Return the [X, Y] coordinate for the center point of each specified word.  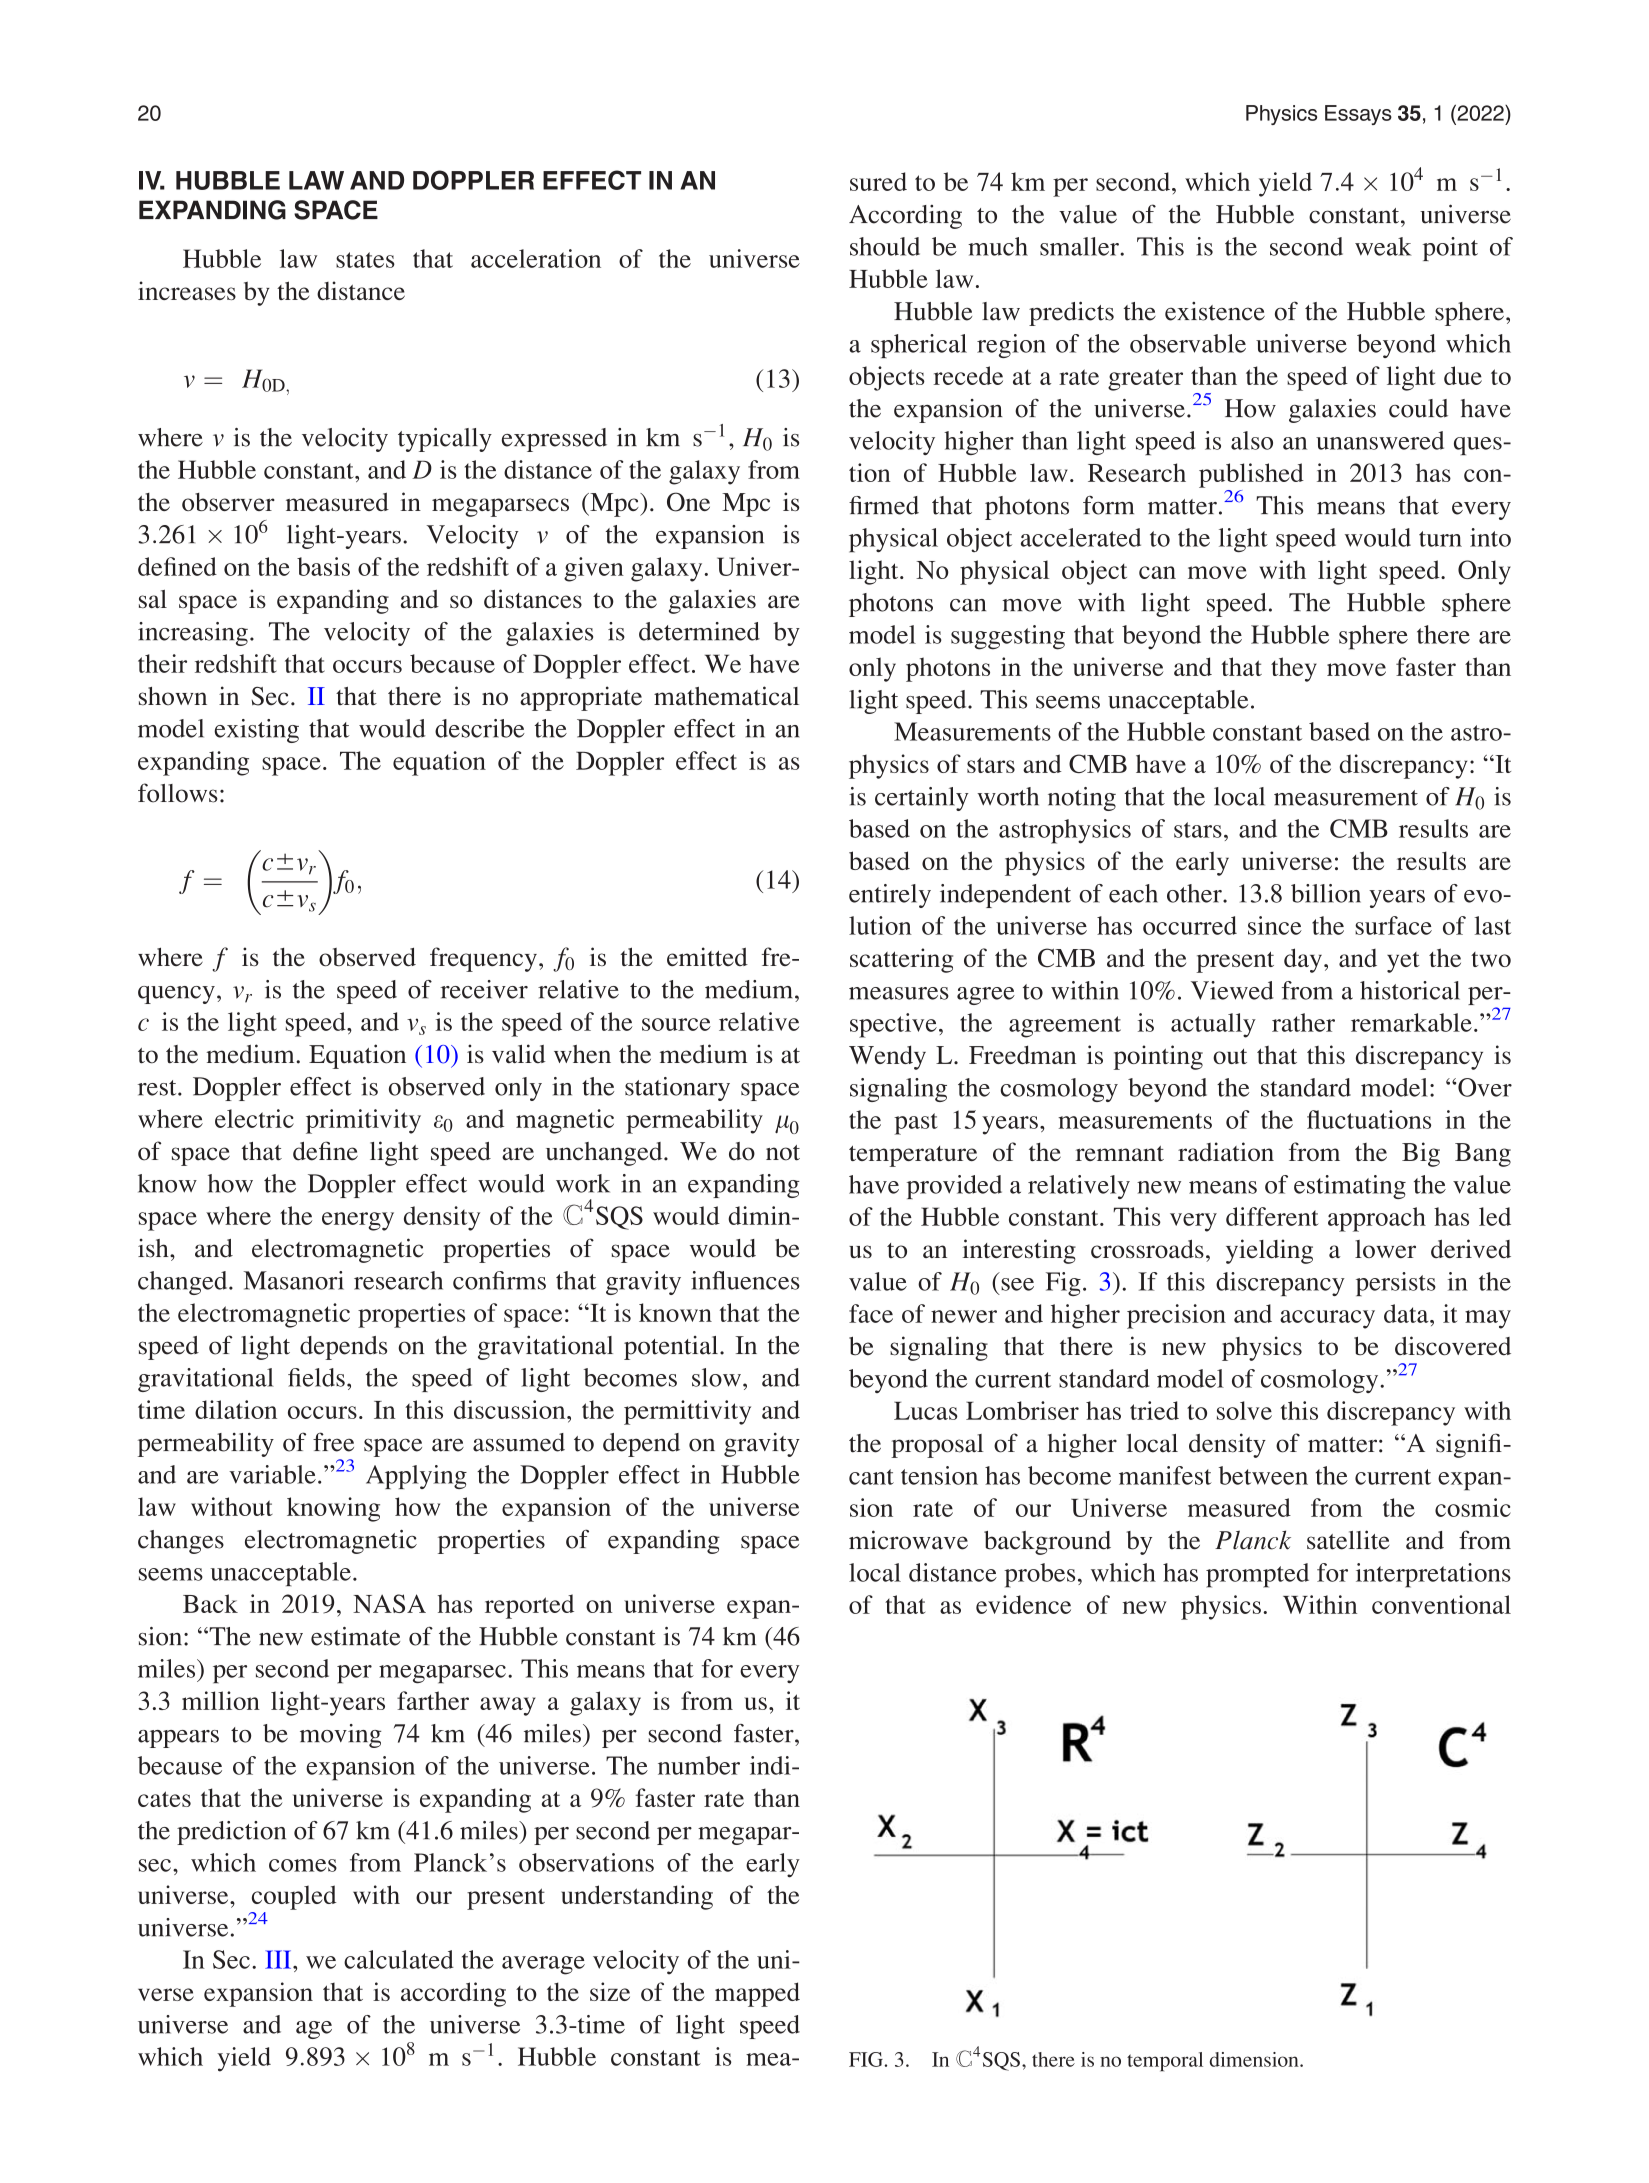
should [885, 246]
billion [1326, 893]
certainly [922, 799]
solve [1244, 1410]
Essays [1358, 115]
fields [316, 1377]
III [279, 1959]
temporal [1165, 2062]
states [365, 260]
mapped [757, 1994]
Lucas [926, 1411]
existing [256, 731]
